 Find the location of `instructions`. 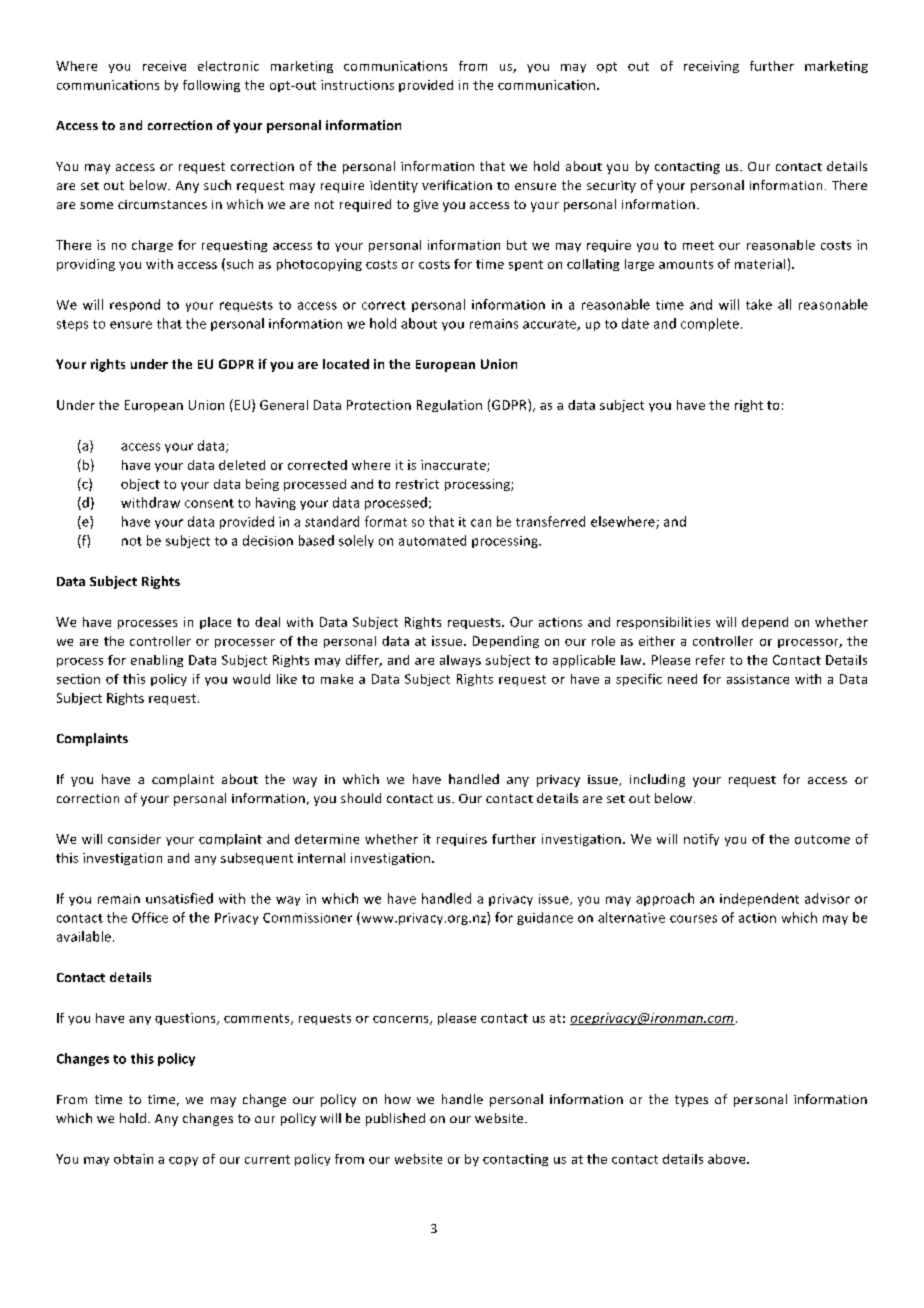

instructions is located at coordinates (357, 85).
